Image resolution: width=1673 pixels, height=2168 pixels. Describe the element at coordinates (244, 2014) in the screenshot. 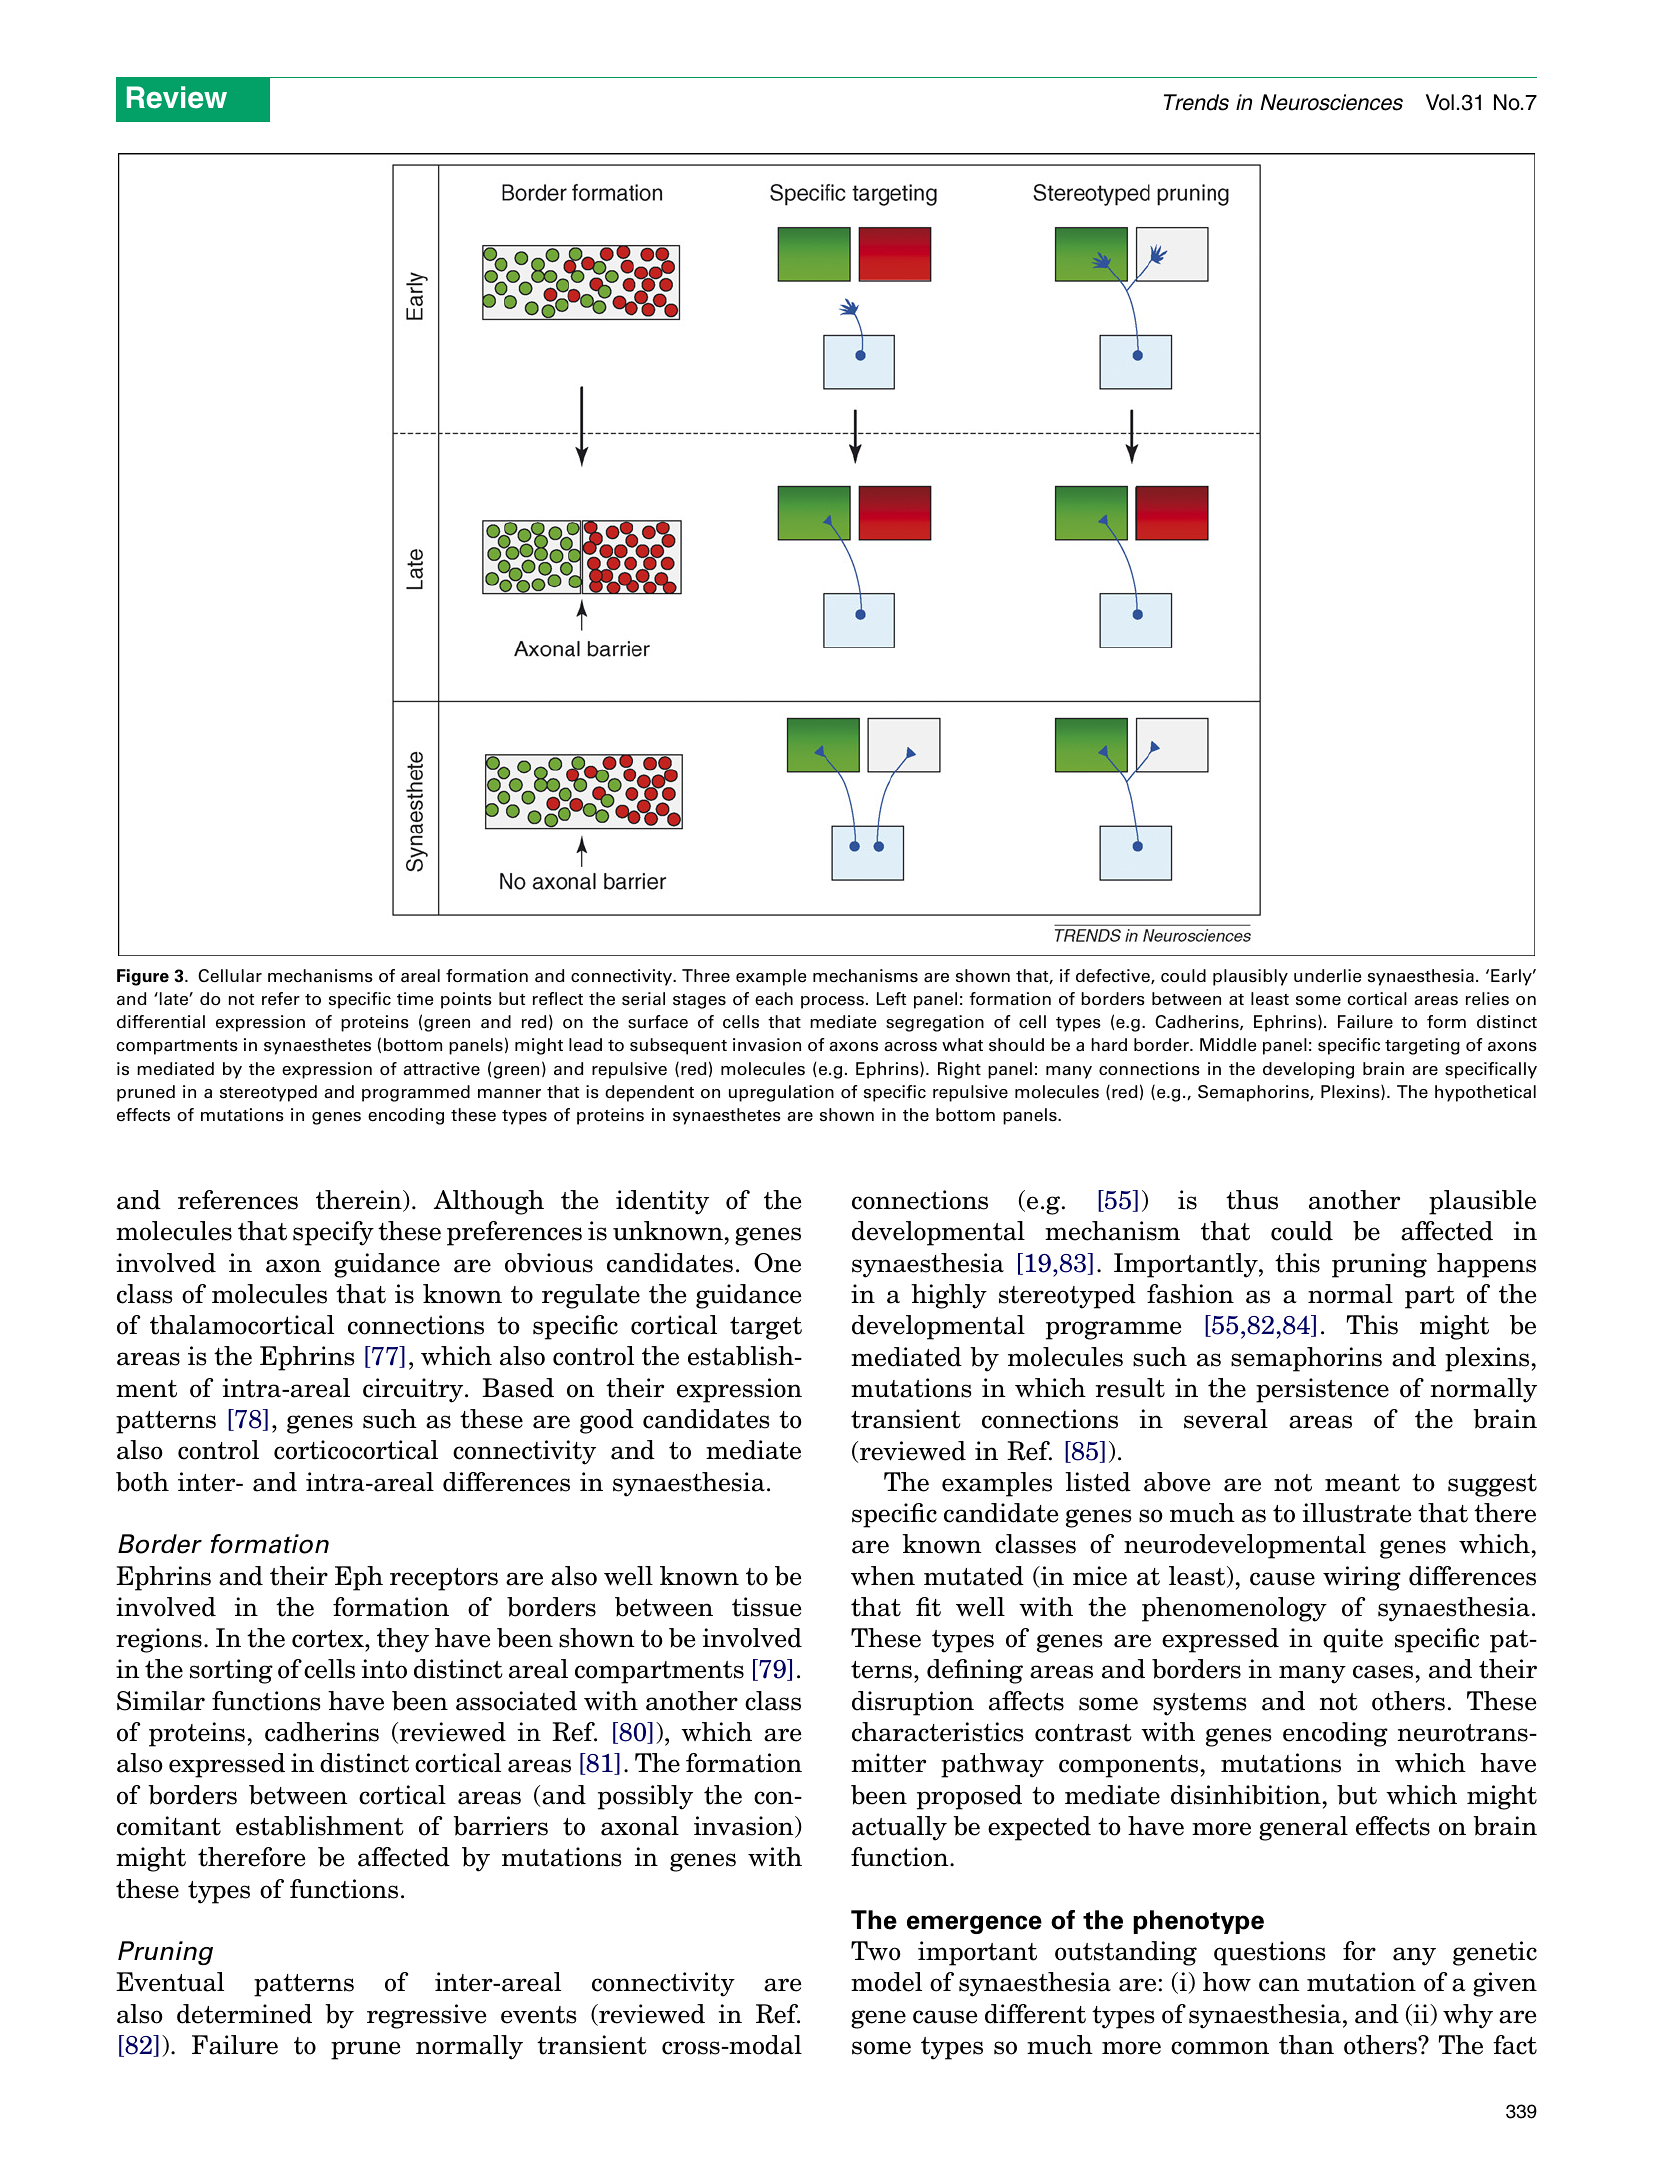

I see `determined` at that location.
